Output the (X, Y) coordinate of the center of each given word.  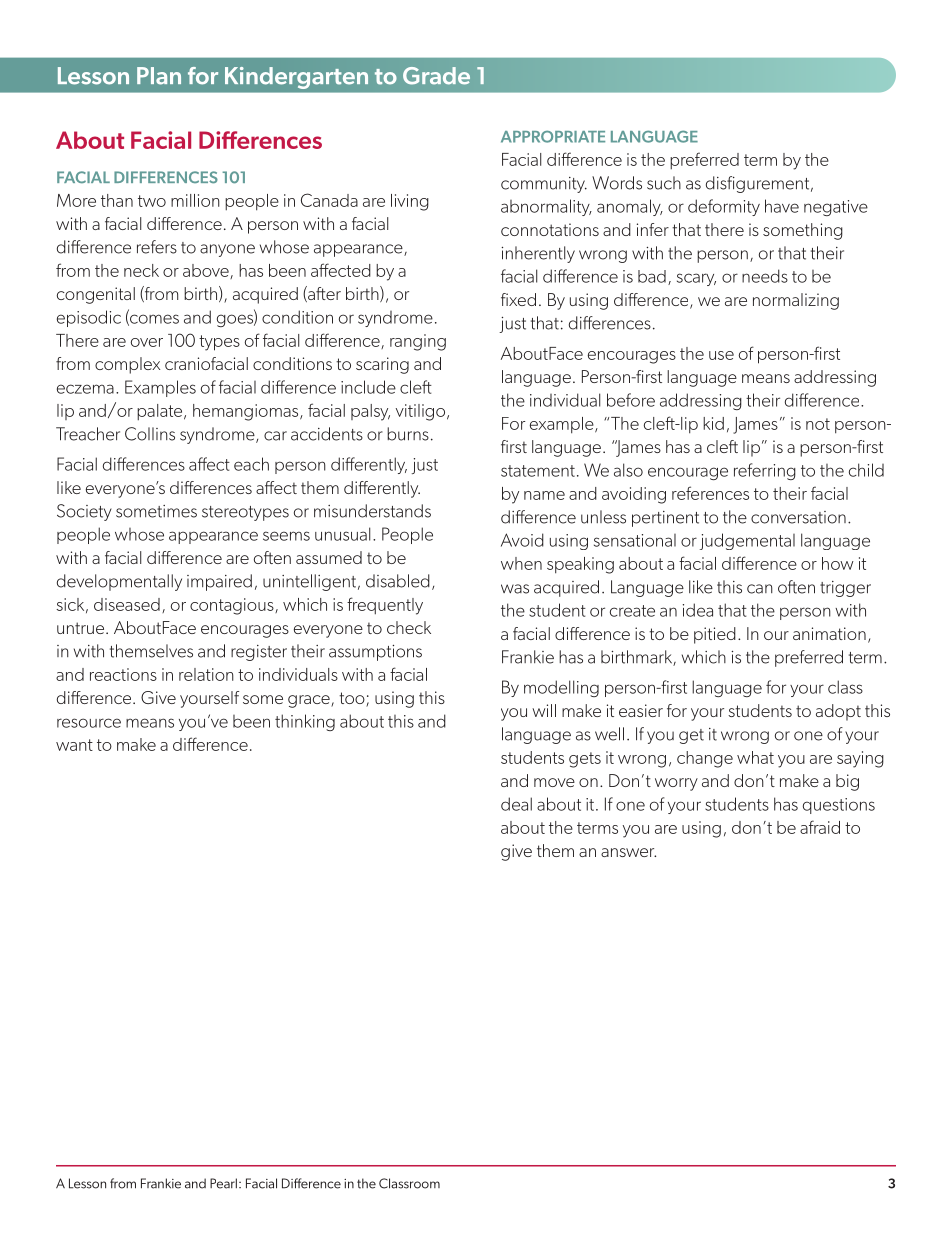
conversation (798, 517)
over (147, 342)
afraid (820, 827)
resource (89, 723)
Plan (159, 76)
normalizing (796, 301)
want (74, 745)
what (755, 757)
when (521, 563)
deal (516, 804)
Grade (436, 76)
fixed (518, 299)
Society (84, 512)
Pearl (223, 1183)
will (544, 710)
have (782, 206)
